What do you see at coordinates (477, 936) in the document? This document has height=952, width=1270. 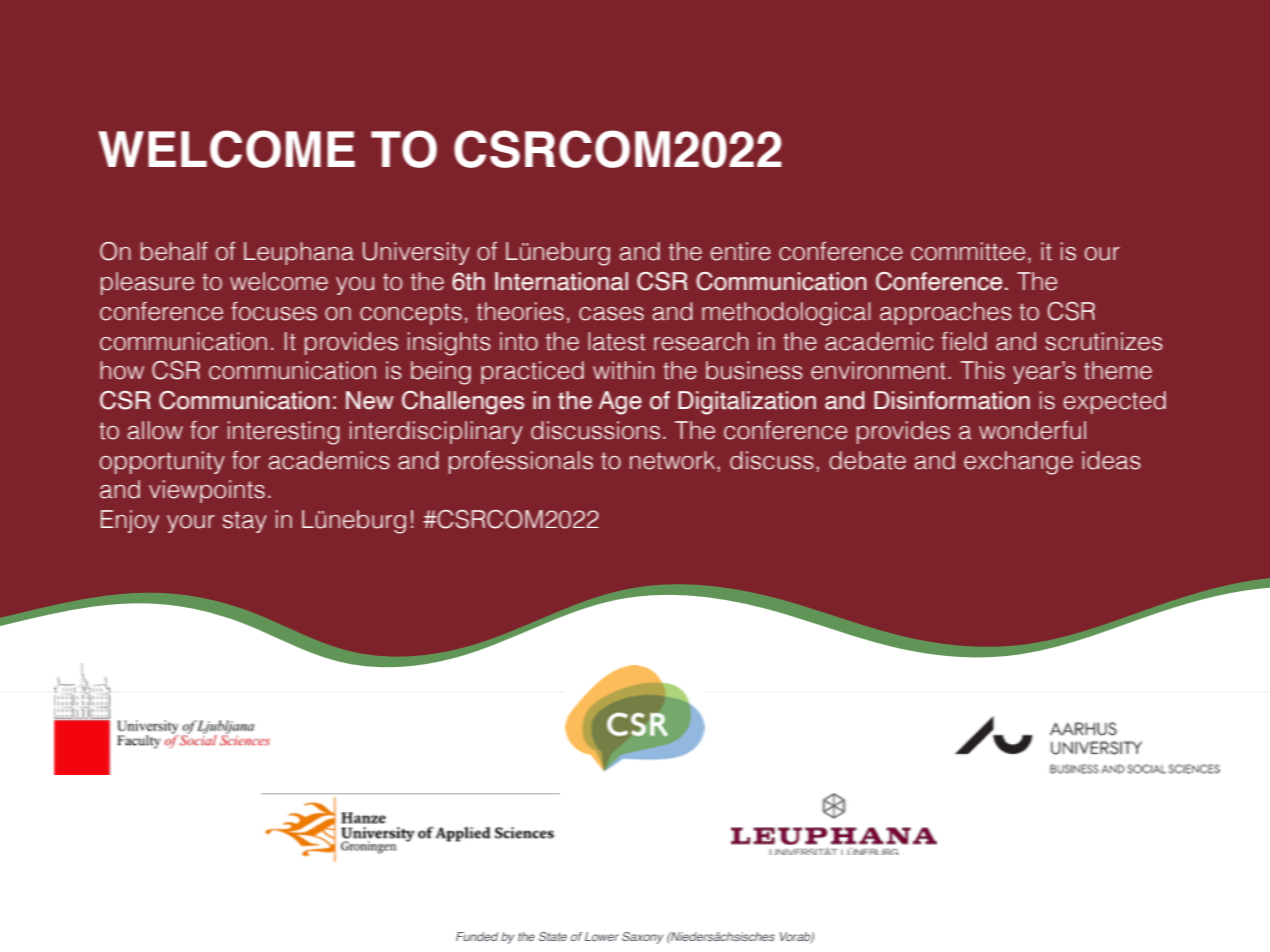 I see `Funded` at bounding box center [477, 936].
